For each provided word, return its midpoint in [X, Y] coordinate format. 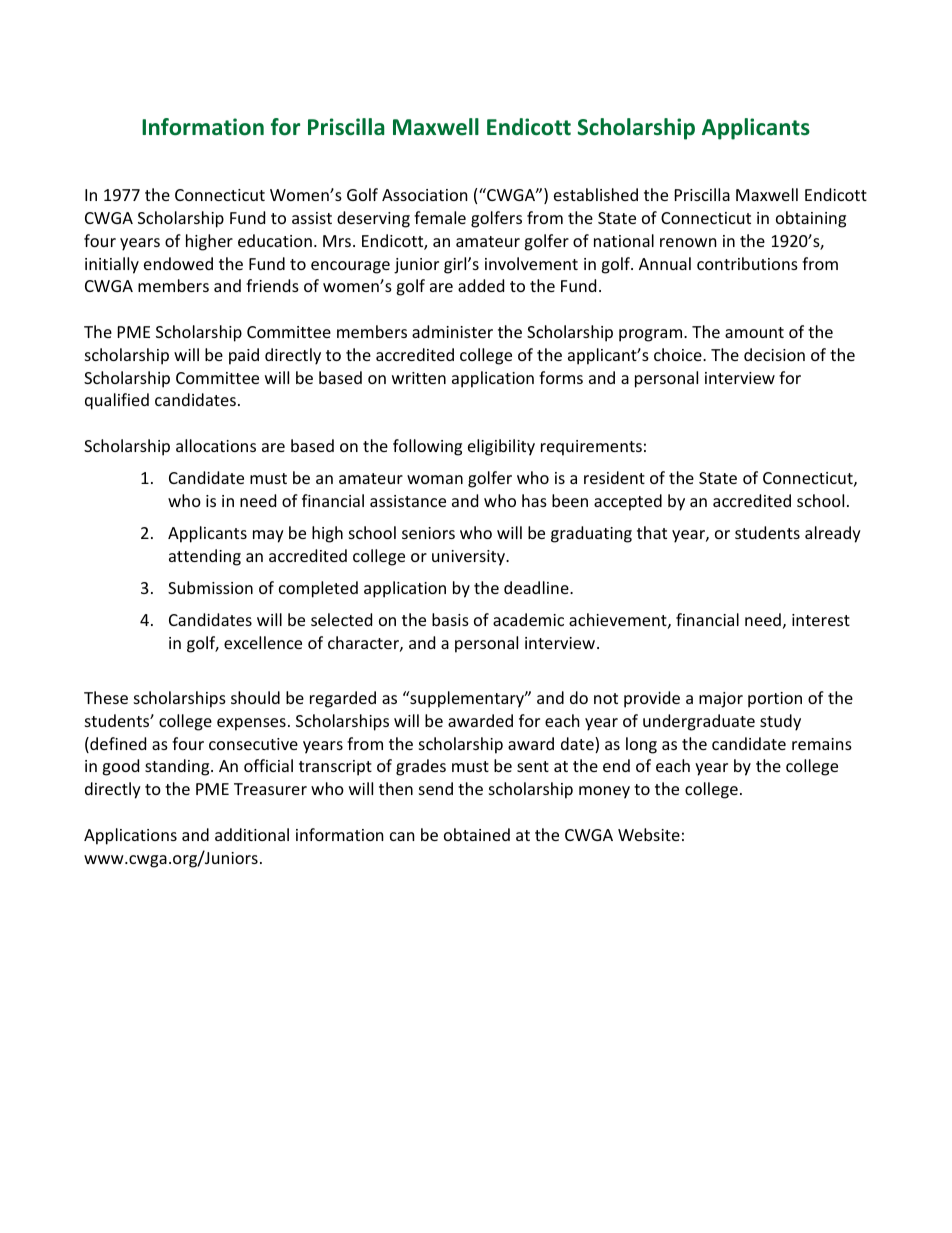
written [419, 378]
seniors [428, 533]
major [721, 700]
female [440, 217]
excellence [263, 642]
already [833, 534]
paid [244, 356]
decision [774, 354]
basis [450, 619]
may [268, 536]
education [275, 240]
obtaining [811, 219]
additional [252, 834]
